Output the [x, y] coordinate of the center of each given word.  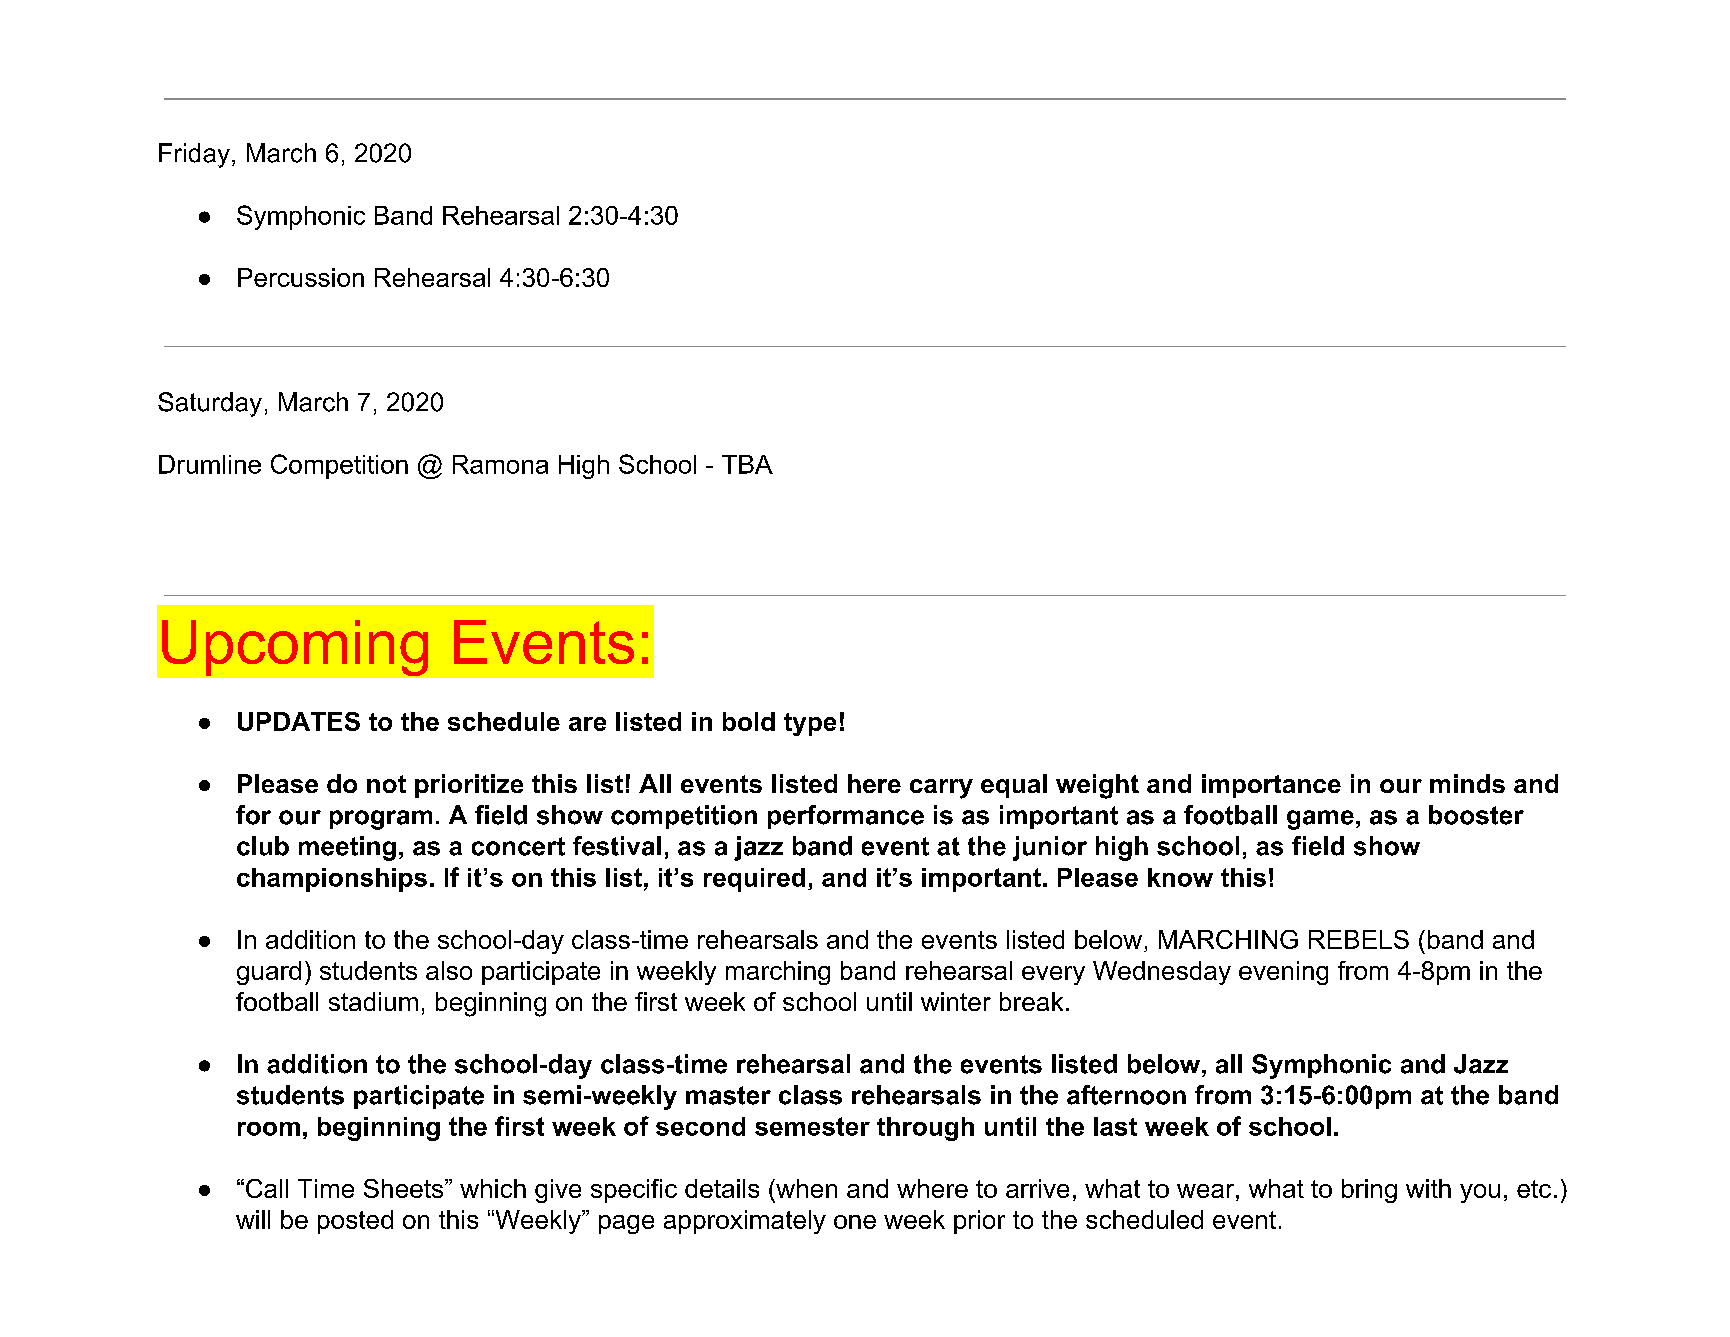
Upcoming [295, 648]
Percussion [301, 277]
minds [1467, 783]
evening [1283, 973]
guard [269, 973]
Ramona [500, 464]
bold [749, 721]
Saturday [210, 404]
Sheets [405, 1188]
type [810, 724]
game [1320, 820]
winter [956, 1001]
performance [846, 817]
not [386, 784]
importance [1271, 786]
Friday [194, 155]
